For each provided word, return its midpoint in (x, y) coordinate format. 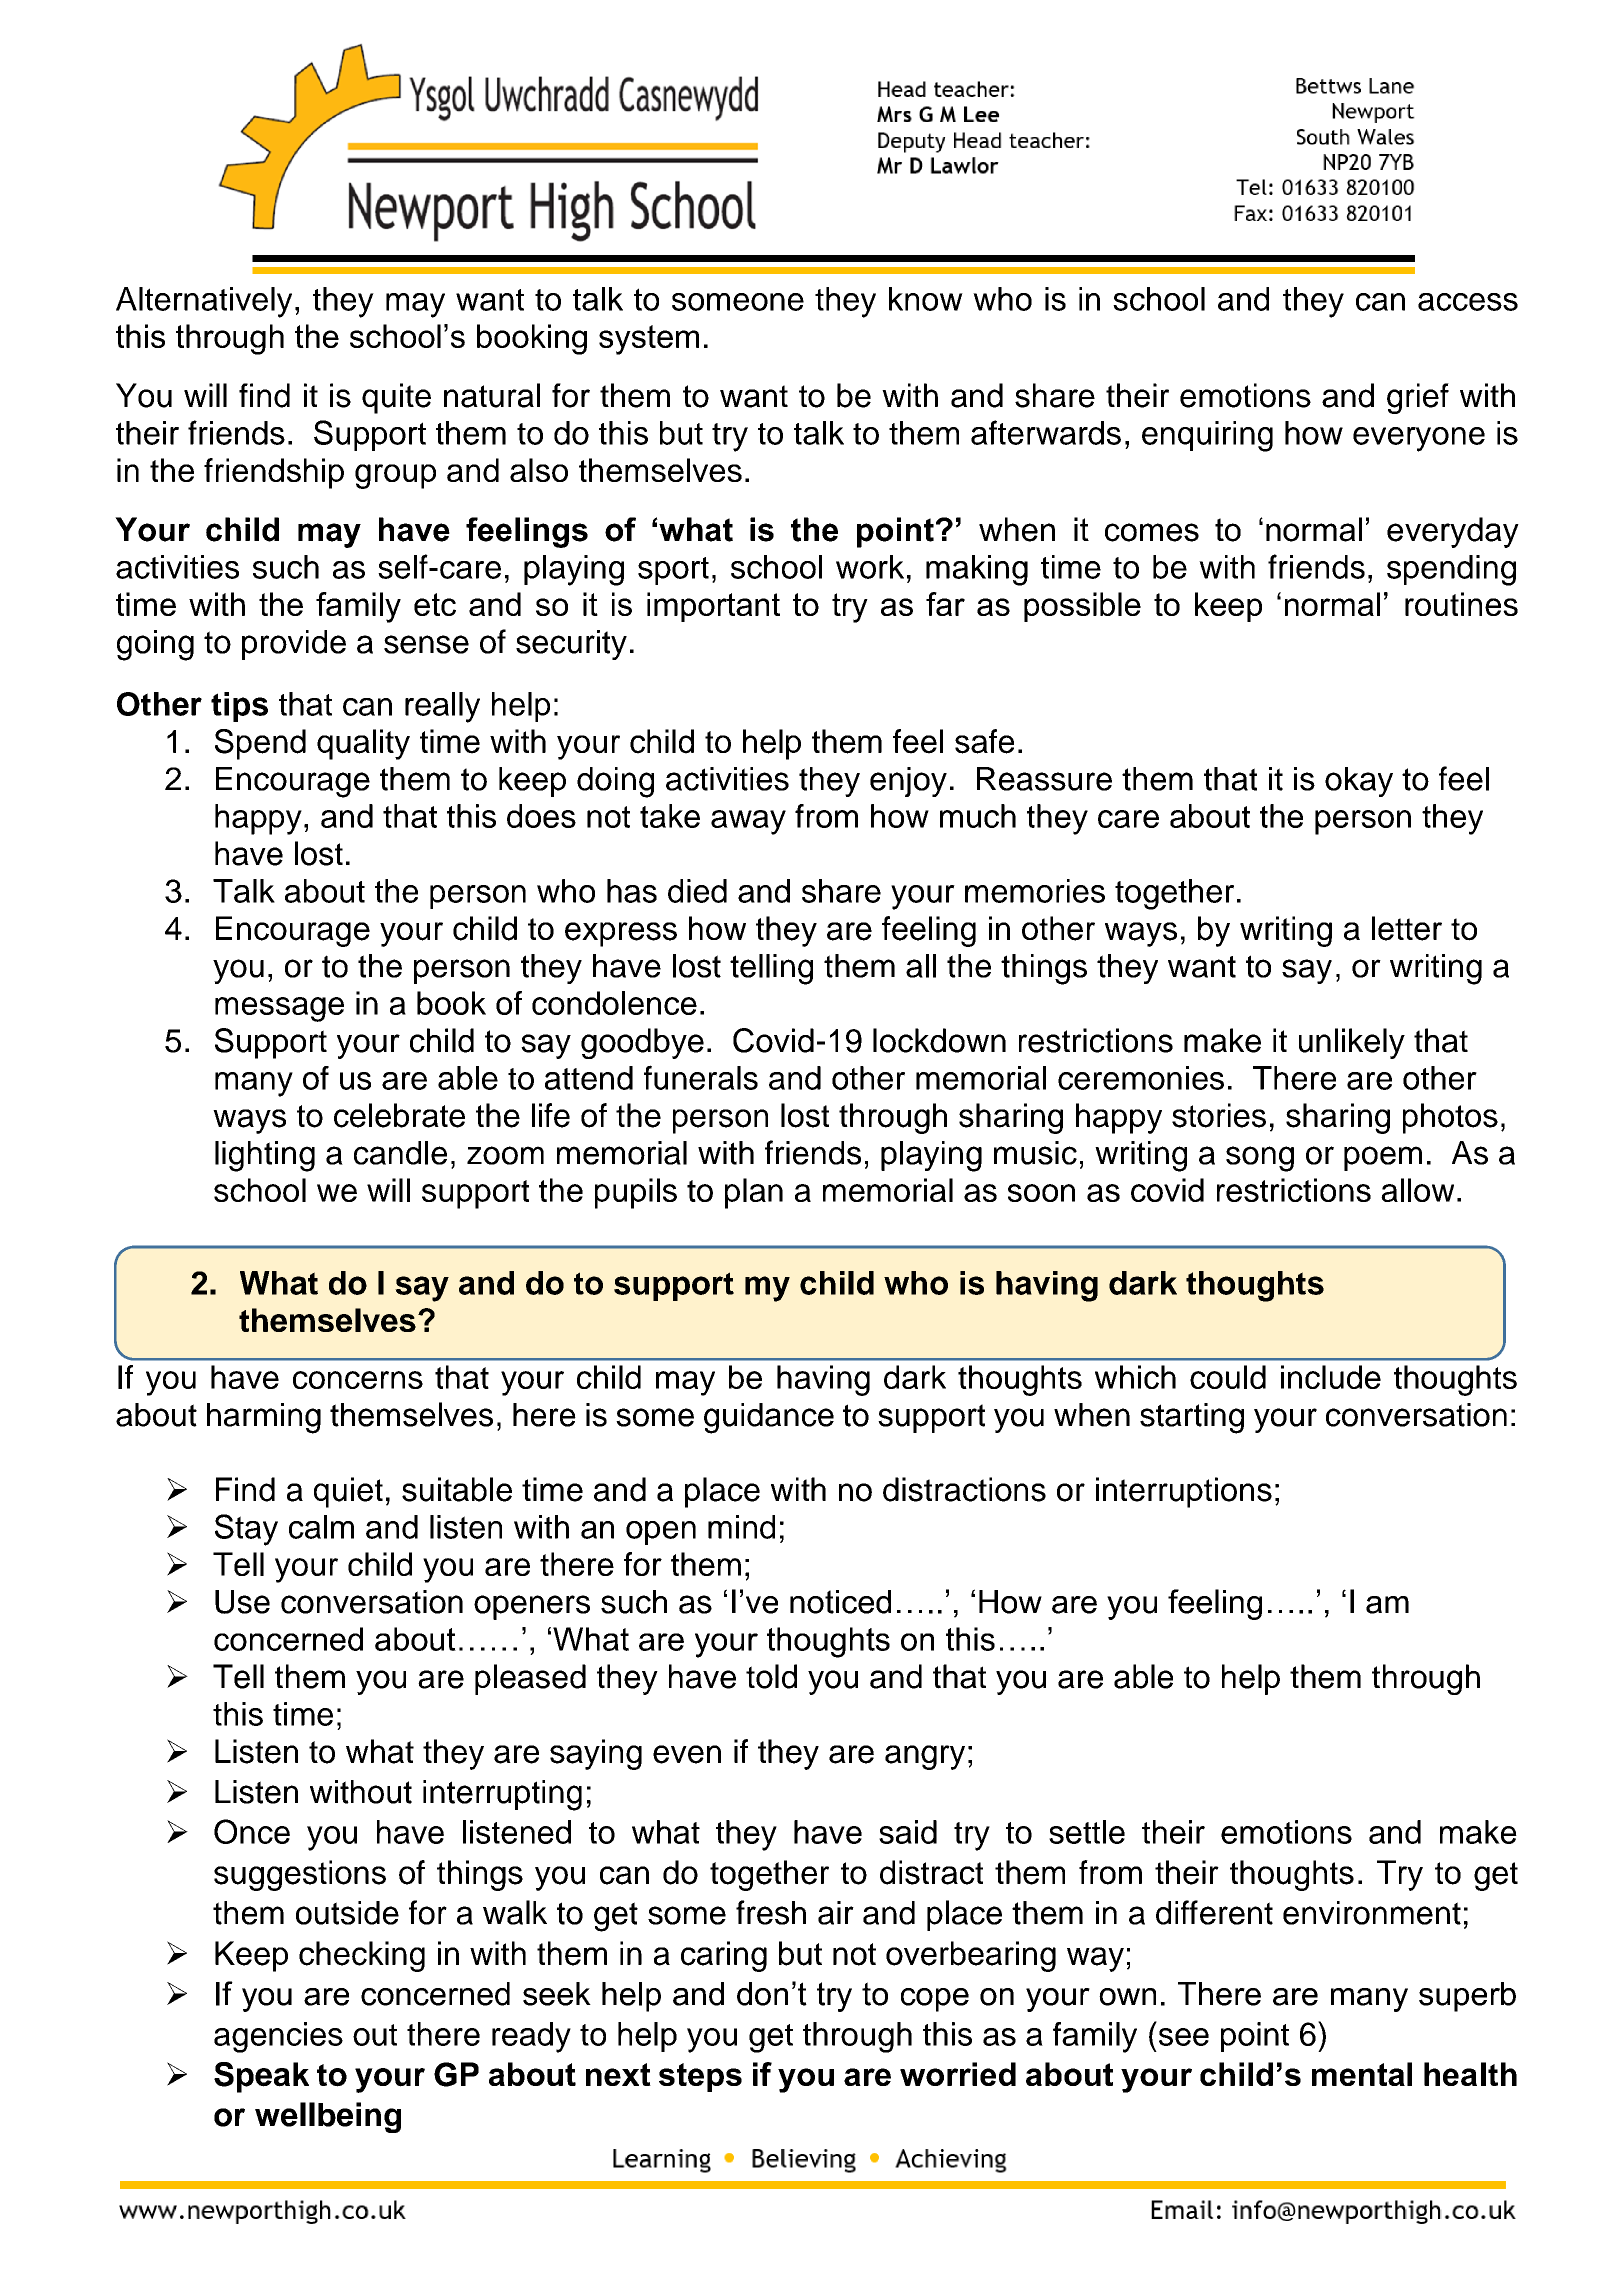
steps (700, 2077)
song (1260, 1159)
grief (1418, 398)
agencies (278, 2037)
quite (396, 398)
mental (1362, 2074)
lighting (265, 1156)
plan (754, 1193)
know (926, 299)
